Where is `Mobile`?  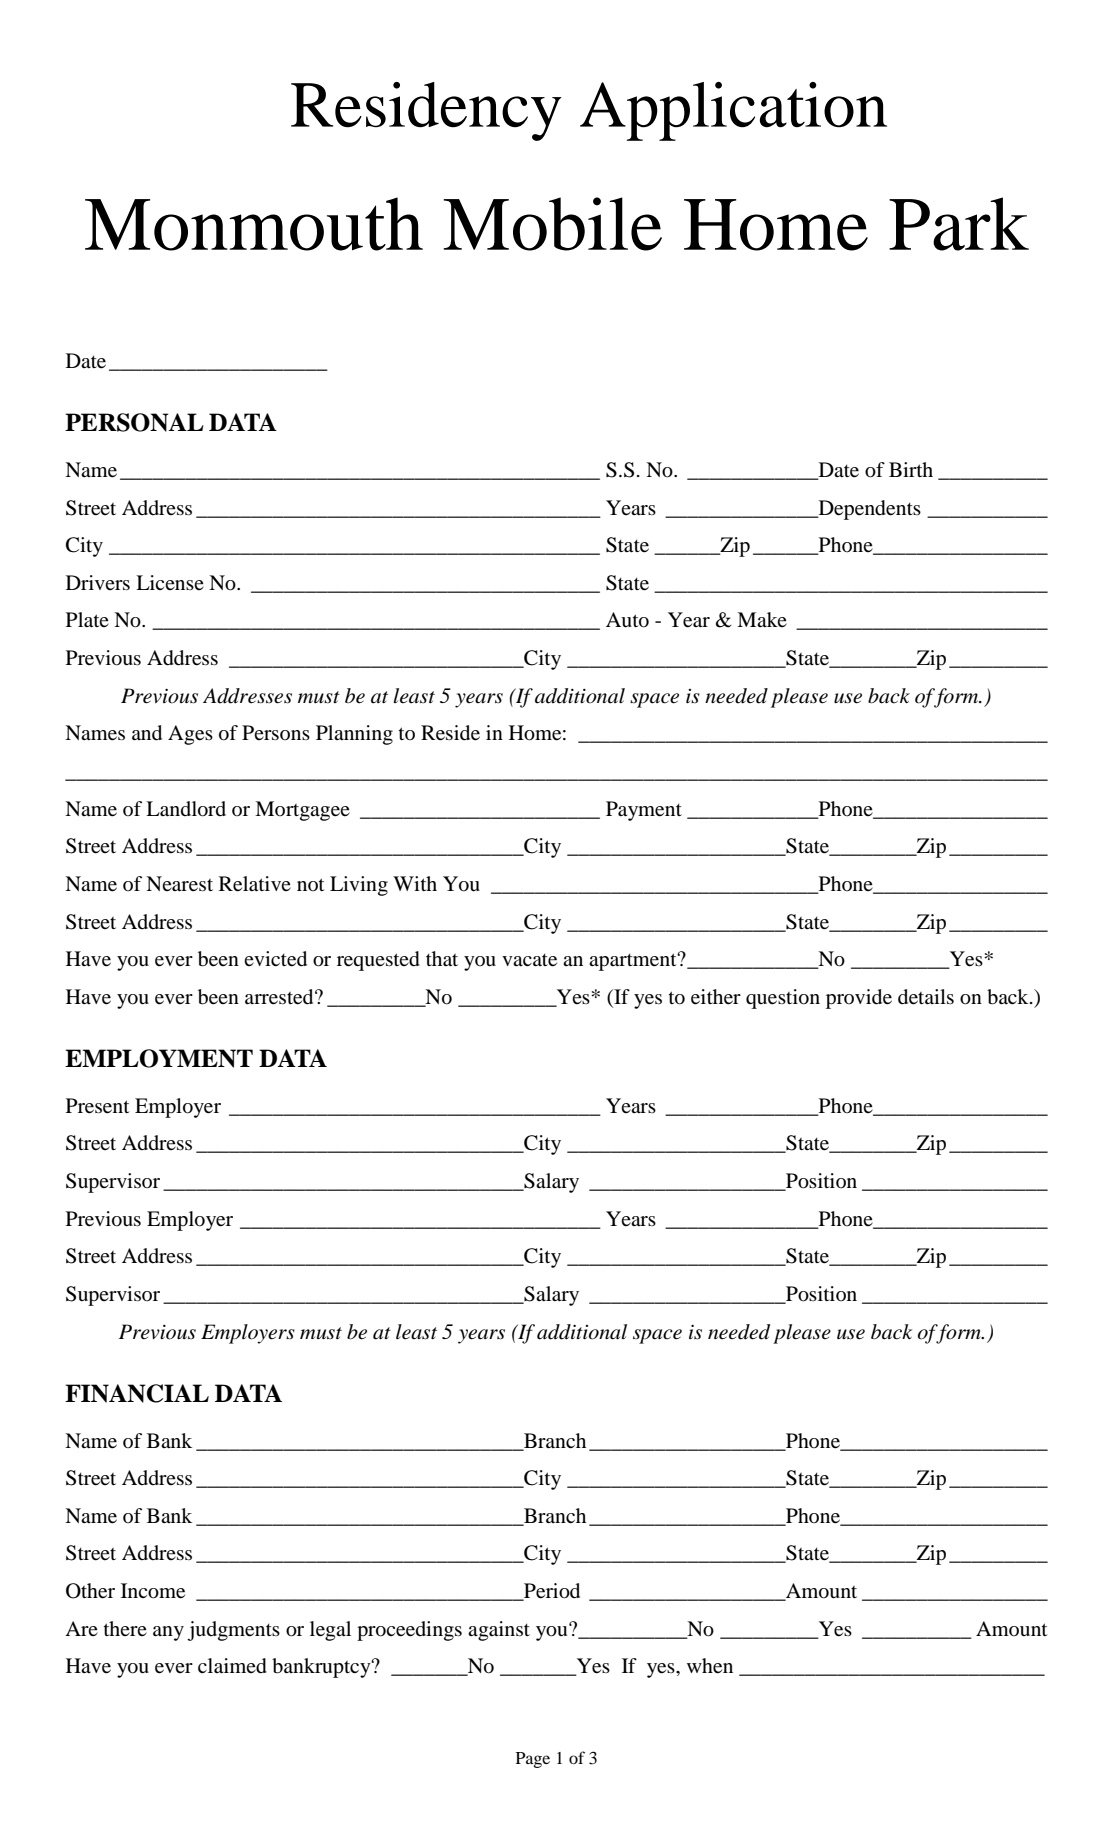 Mobile is located at coordinates (552, 224).
